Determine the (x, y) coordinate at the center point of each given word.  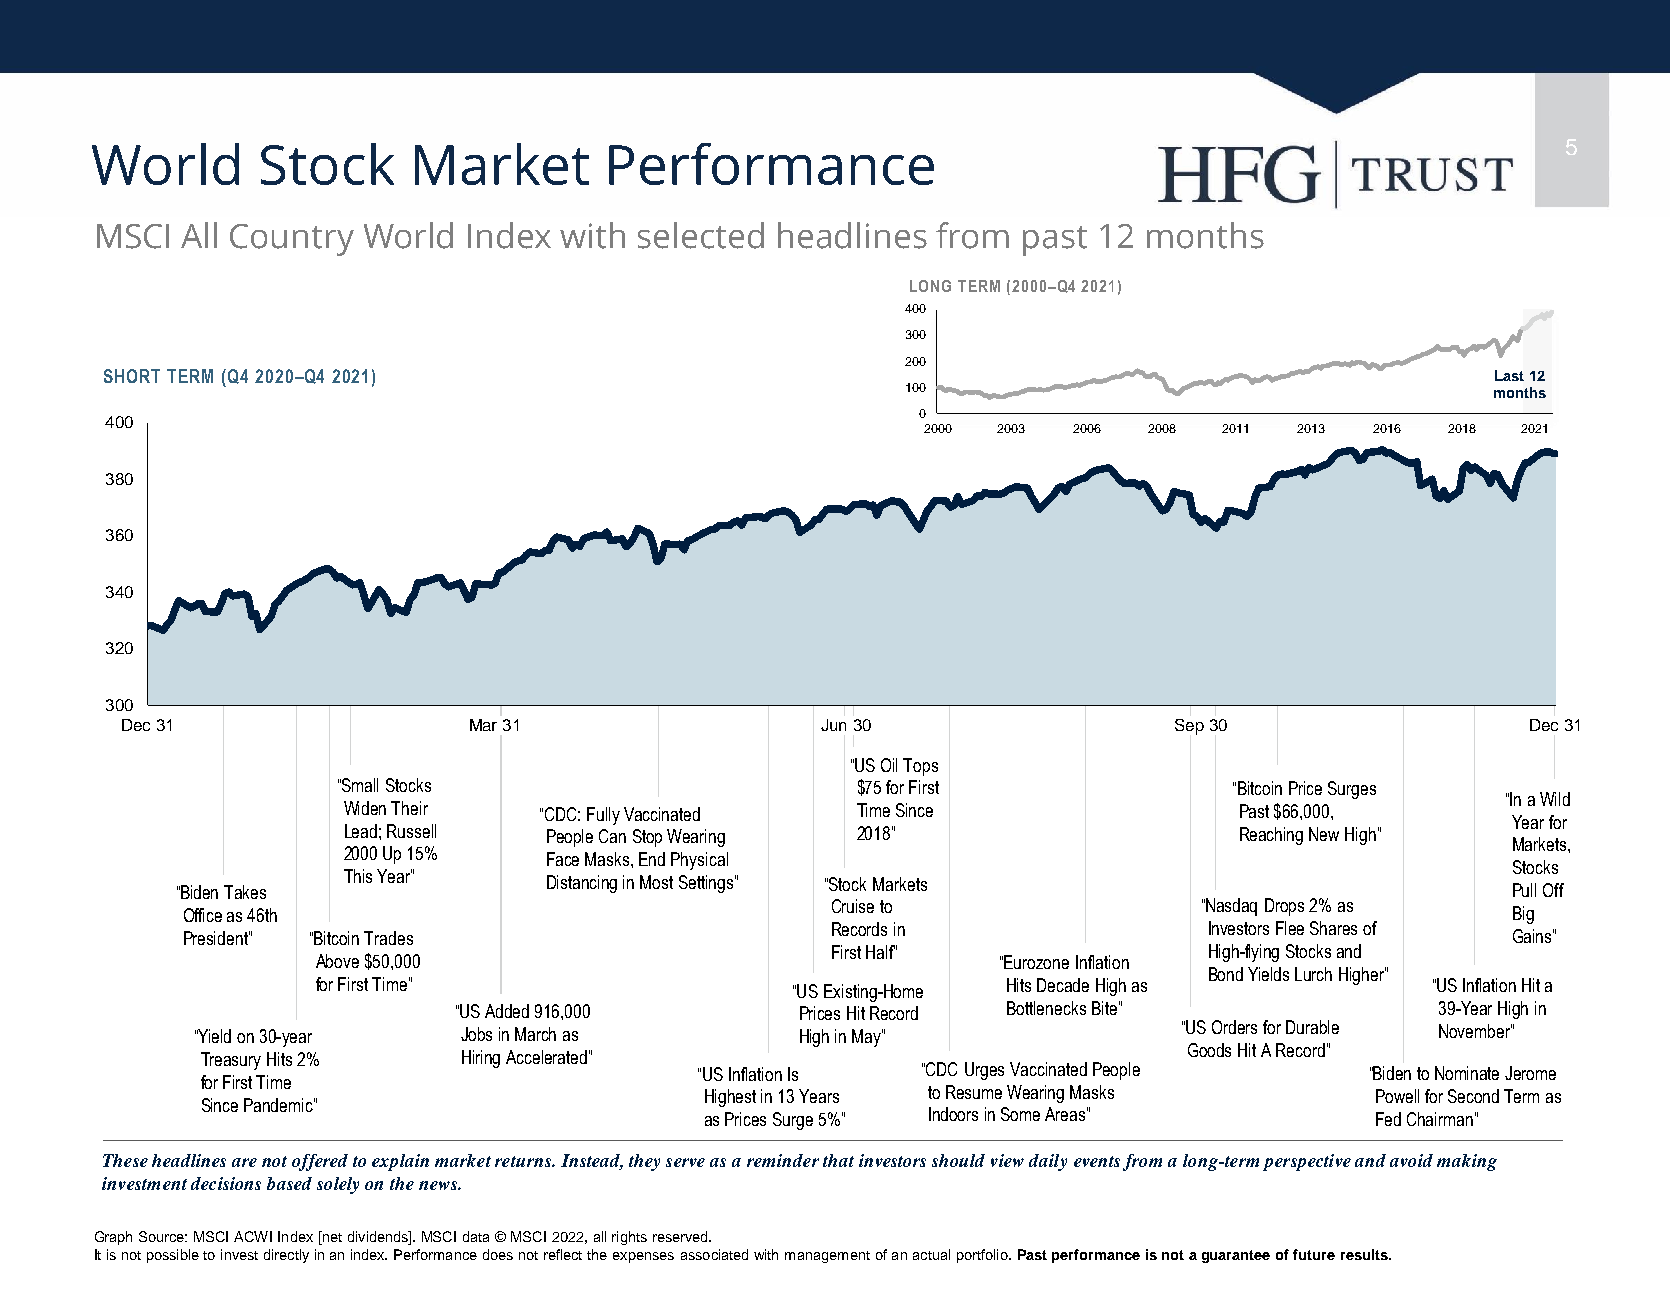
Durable (1312, 1027)
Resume (974, 1092)
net (331, 1238)
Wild (1555, 799)
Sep (1189, 727)
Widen (365, 808)
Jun (833, 725)
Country (292, 240)
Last (1509, 375)
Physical (699, 861)
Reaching (1271, 836)
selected (701, 235)
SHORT (132, 376)
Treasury (231, 1061)
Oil (889, 765)
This (358, 876)
